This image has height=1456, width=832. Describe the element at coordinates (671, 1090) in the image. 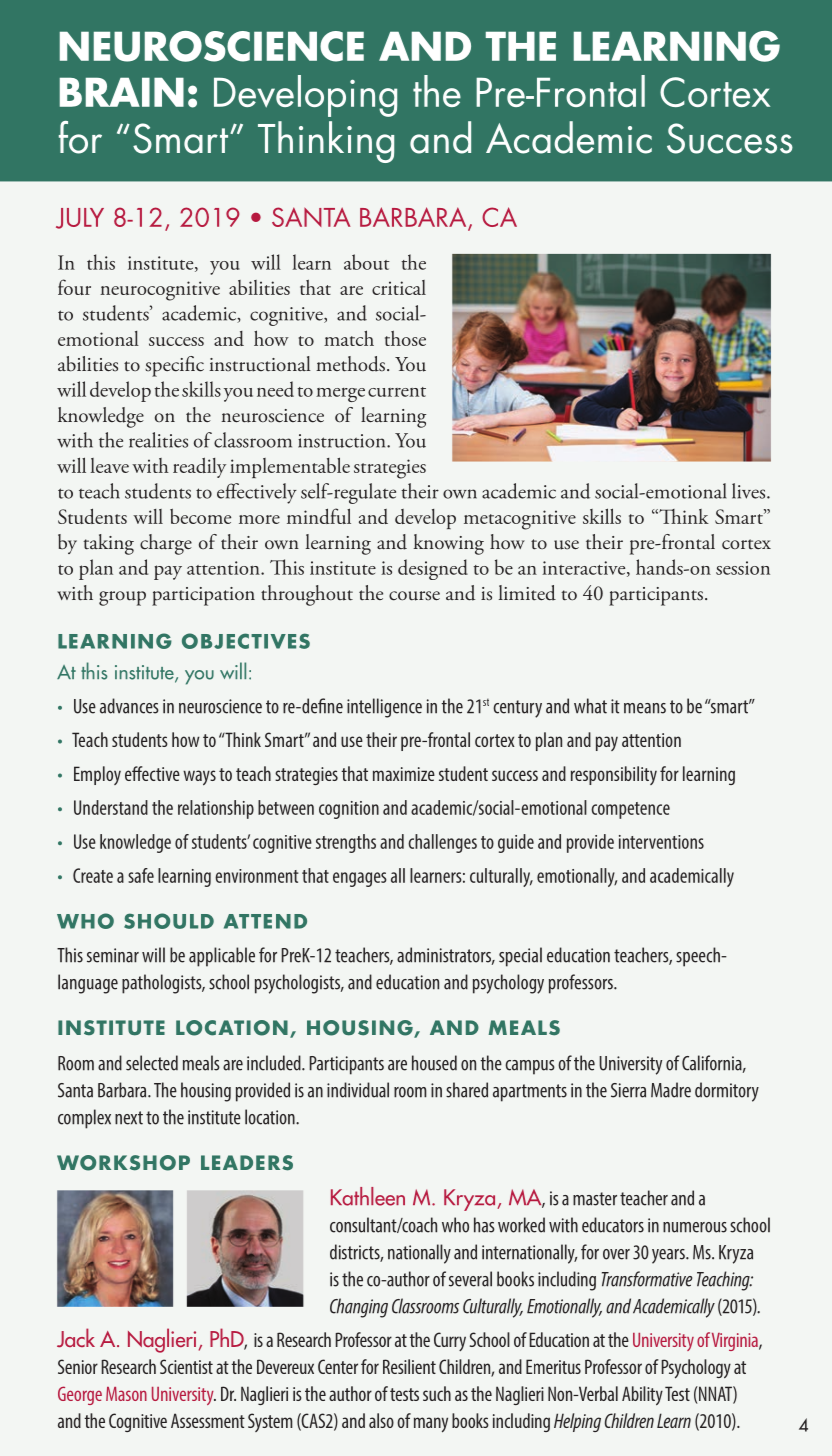

I see `Madre` at that location.
